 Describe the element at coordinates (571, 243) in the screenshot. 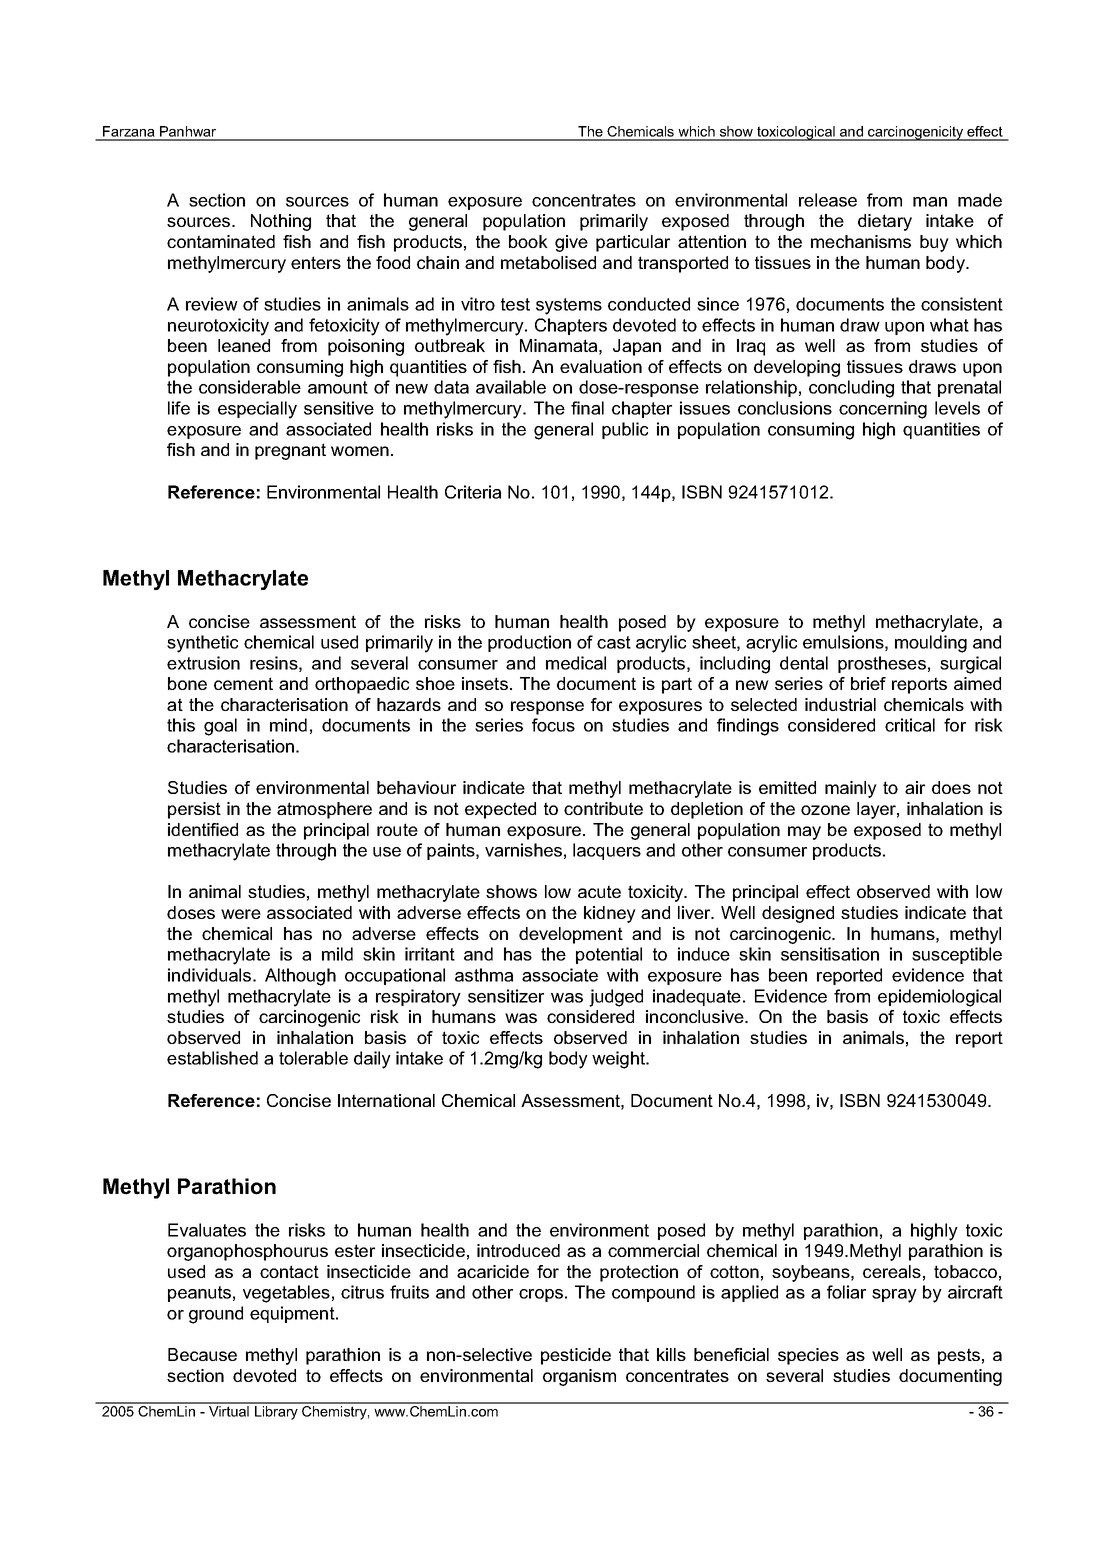

I see `give` at that location.
